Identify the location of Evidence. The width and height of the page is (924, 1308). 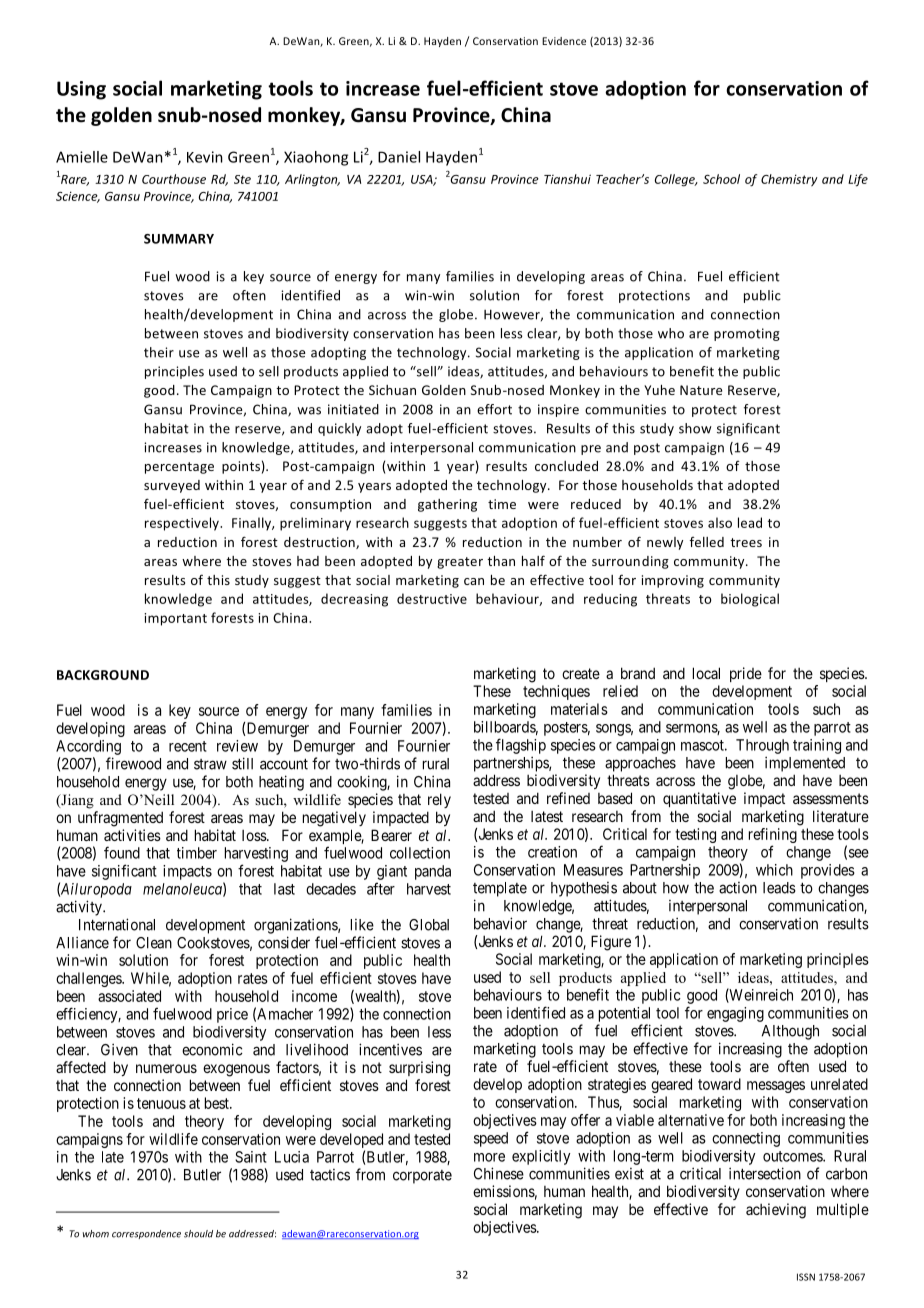
(564, 41).
